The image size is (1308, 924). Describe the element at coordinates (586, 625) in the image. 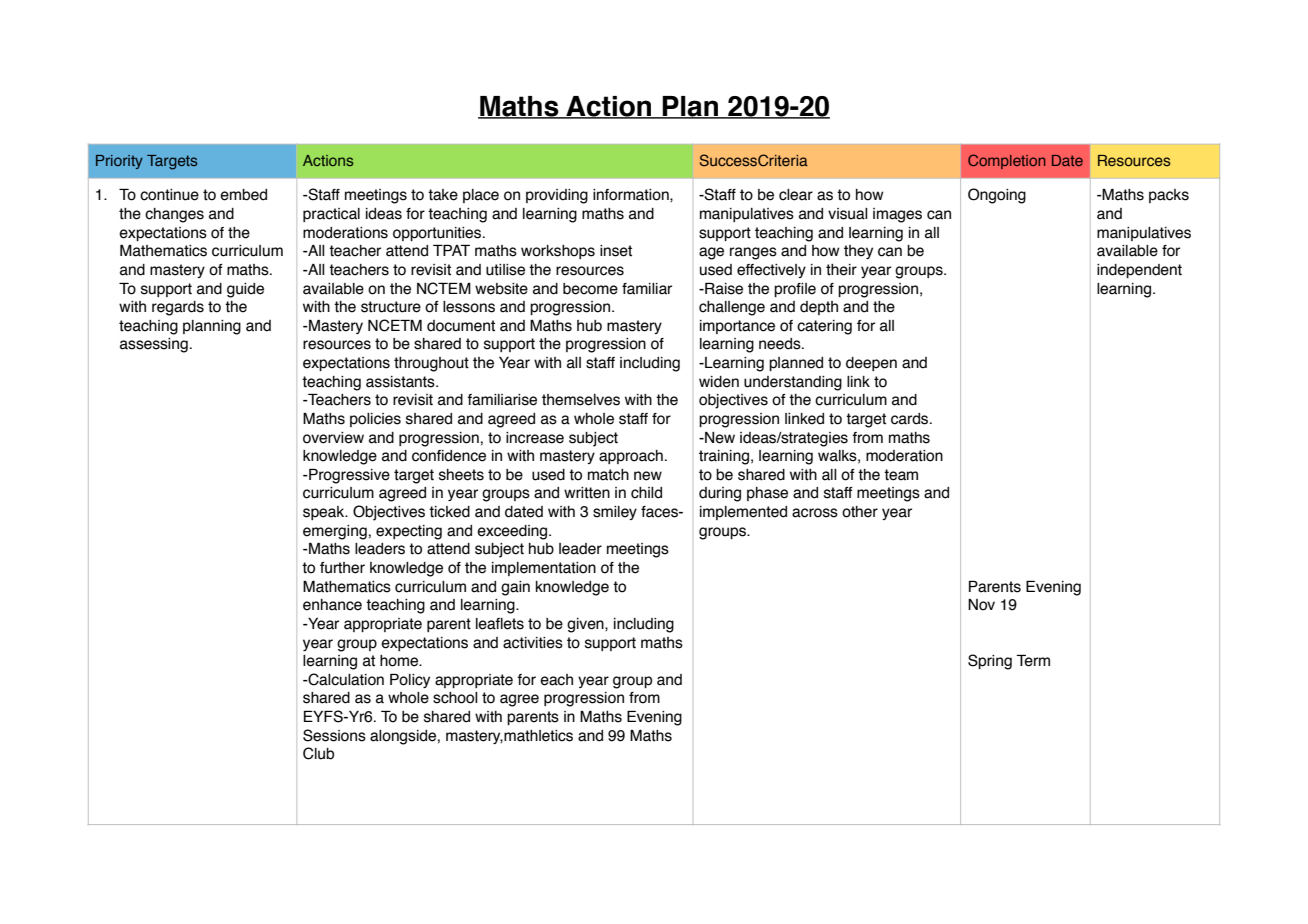

I see `given` at that location.
